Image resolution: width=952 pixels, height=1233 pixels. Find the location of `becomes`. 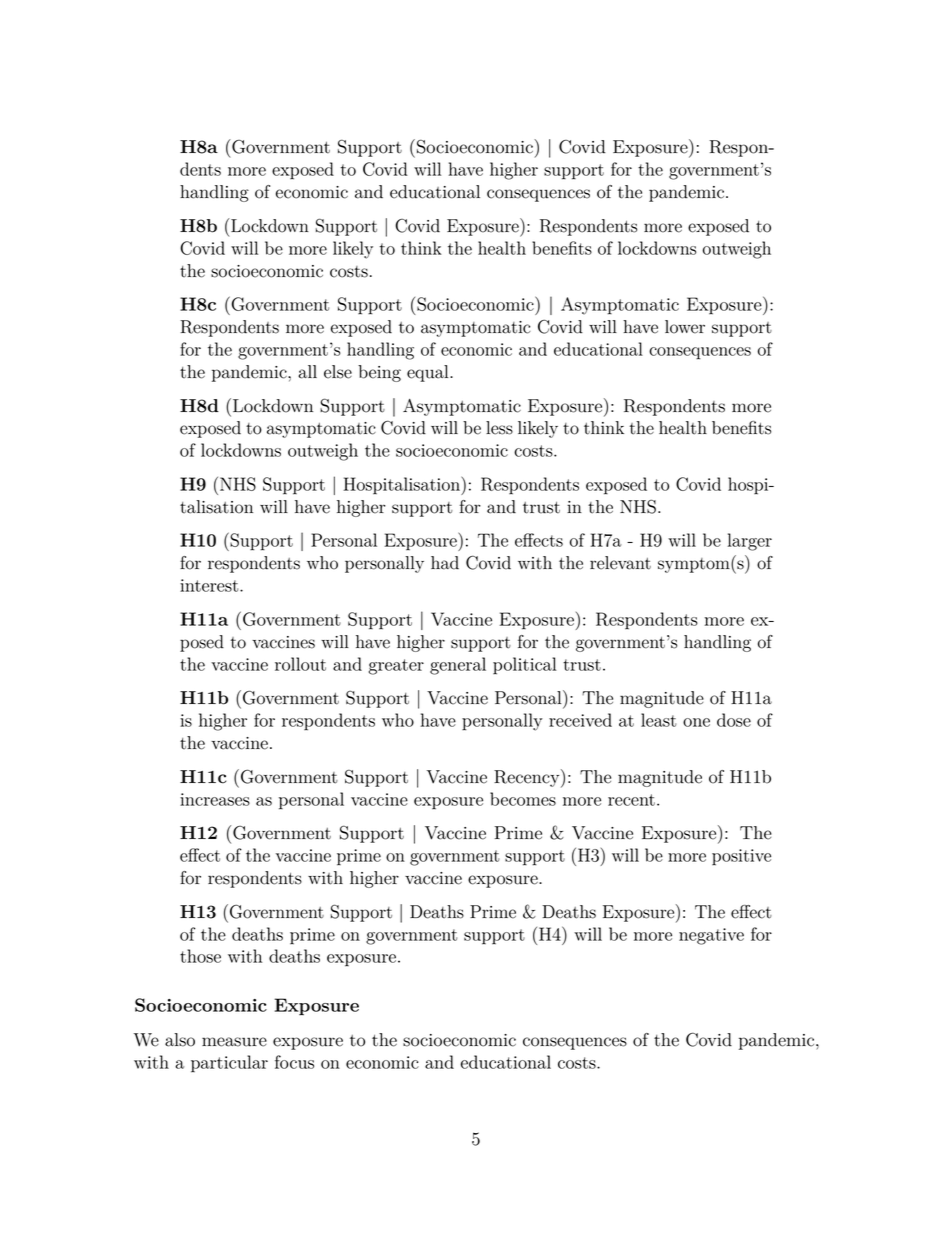

becomes is located at coordinates (523, 799).
